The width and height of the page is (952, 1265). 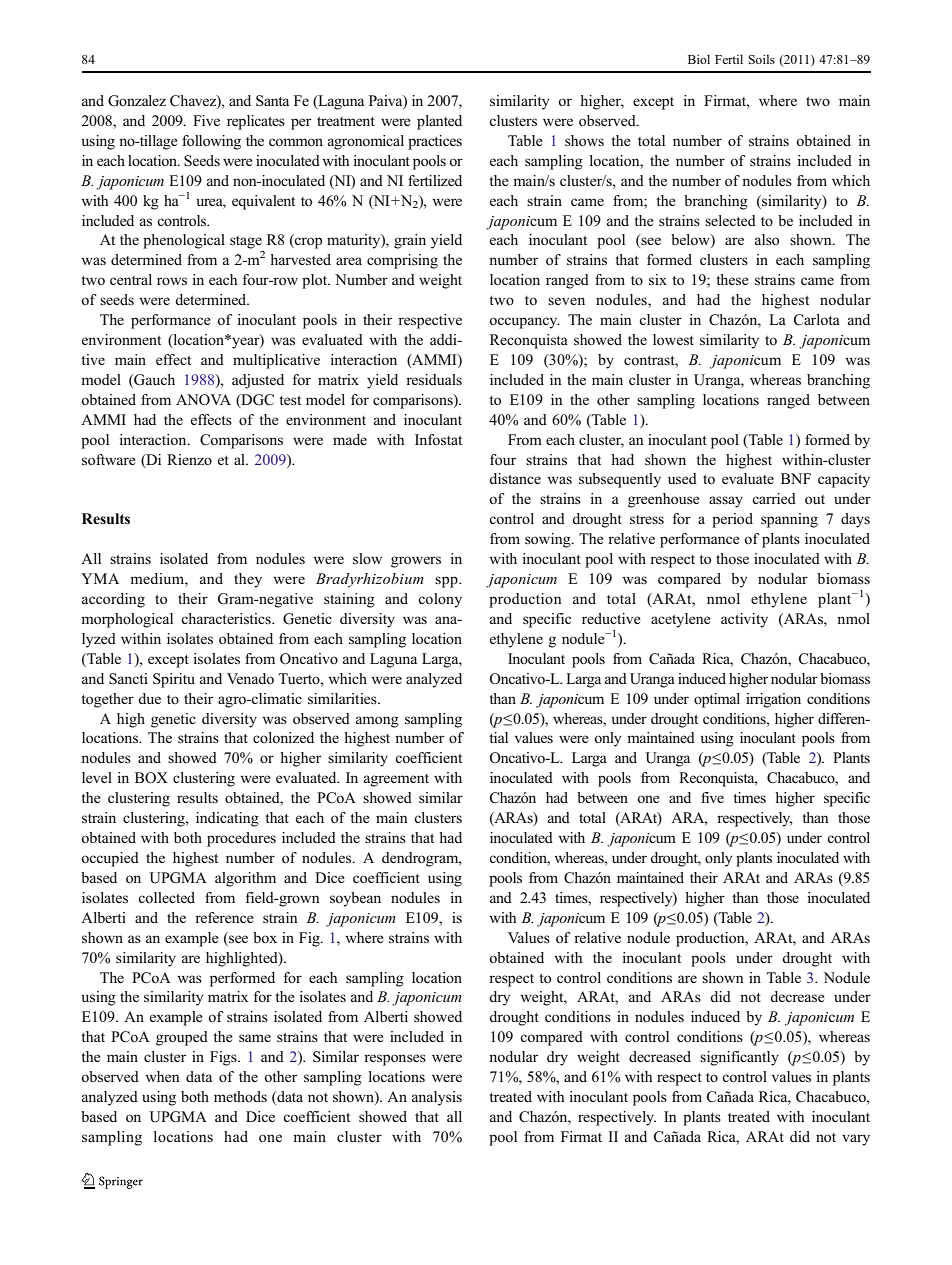 What do you see at coordinates (437, 1098) in the page?
I see `analysis` at bounding box center [437, 1098].
